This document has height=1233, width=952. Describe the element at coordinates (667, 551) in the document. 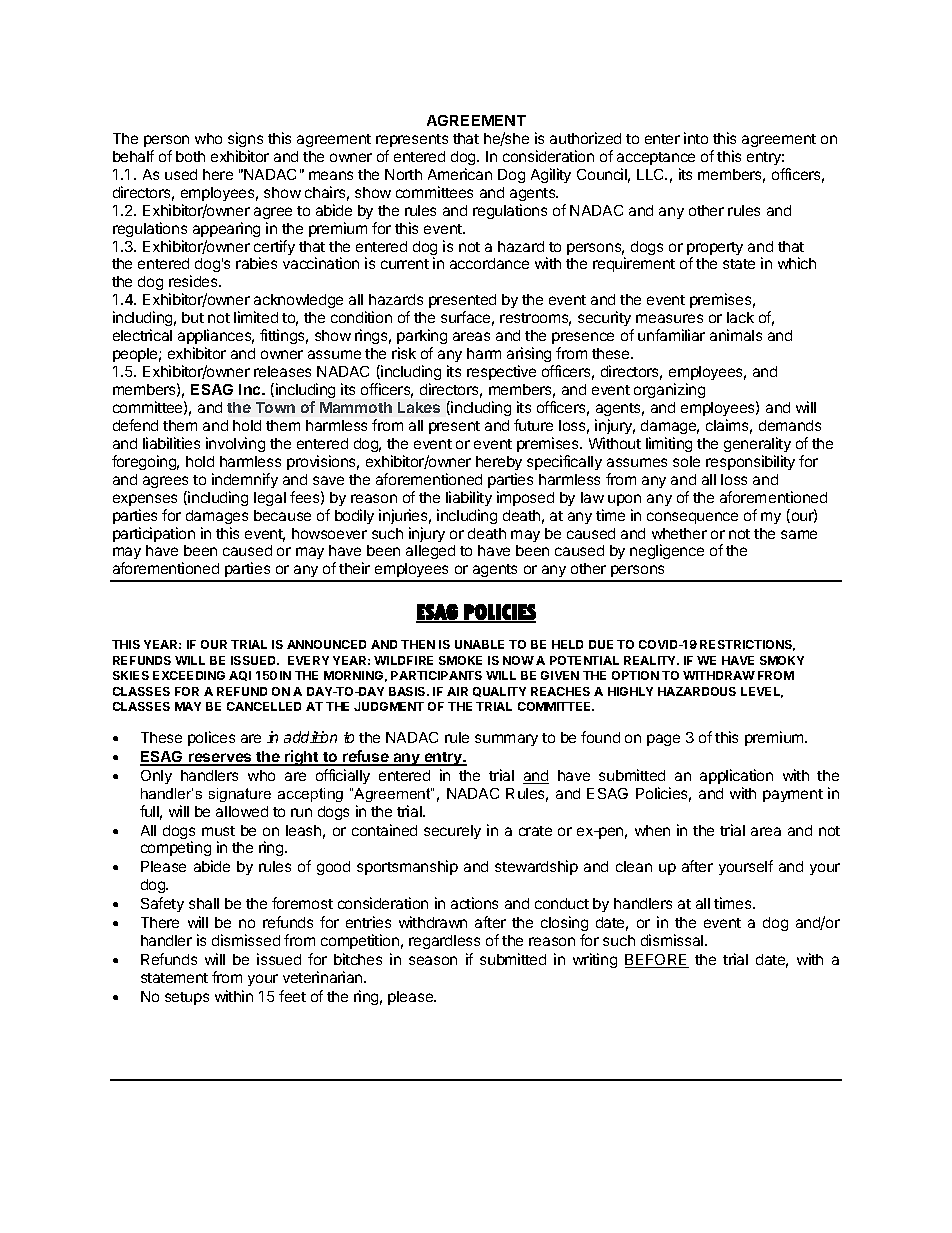

I see `negligence` at that location.
